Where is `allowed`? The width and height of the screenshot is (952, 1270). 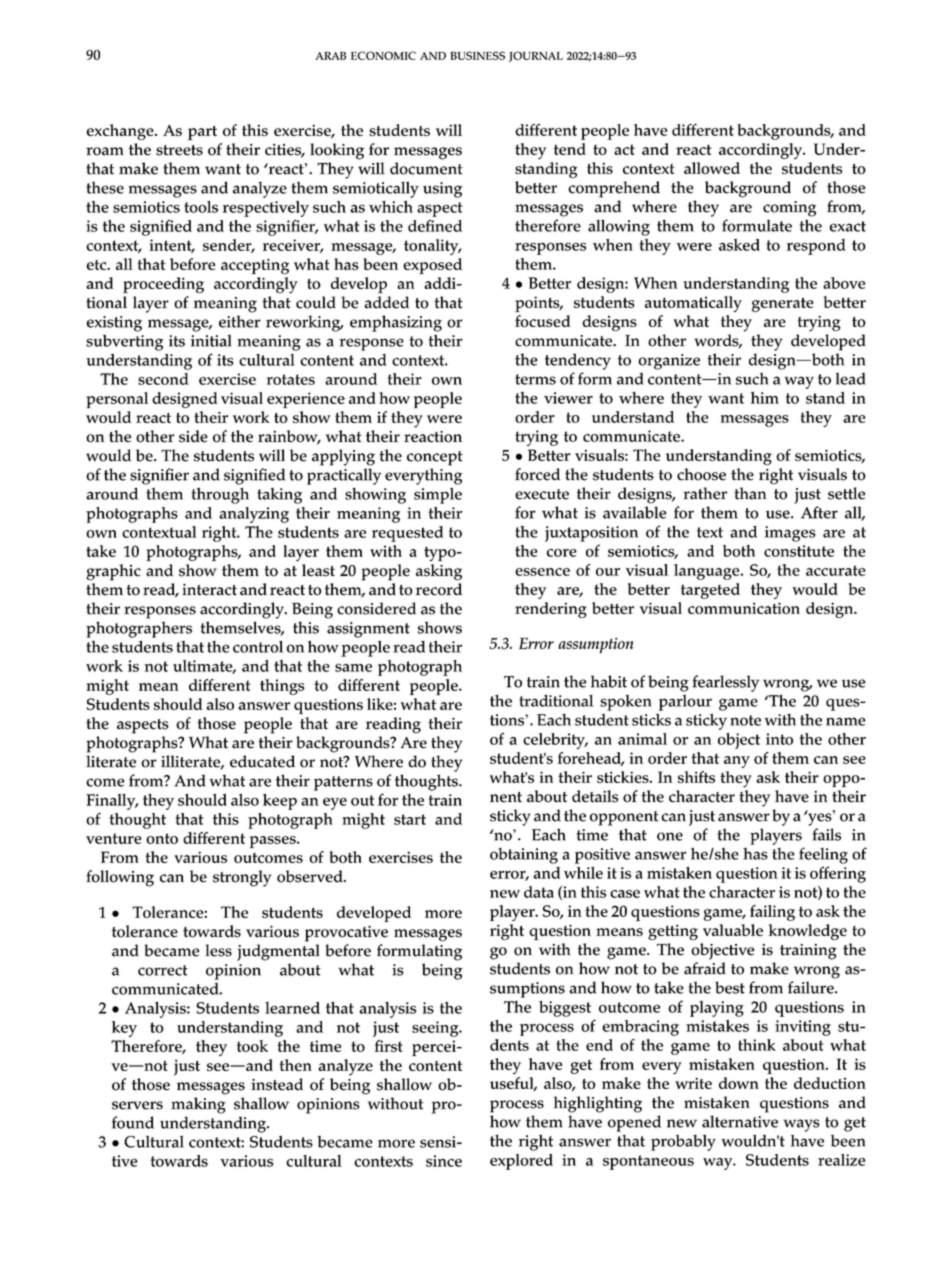
allowed is located at coordinates (712, 168).
